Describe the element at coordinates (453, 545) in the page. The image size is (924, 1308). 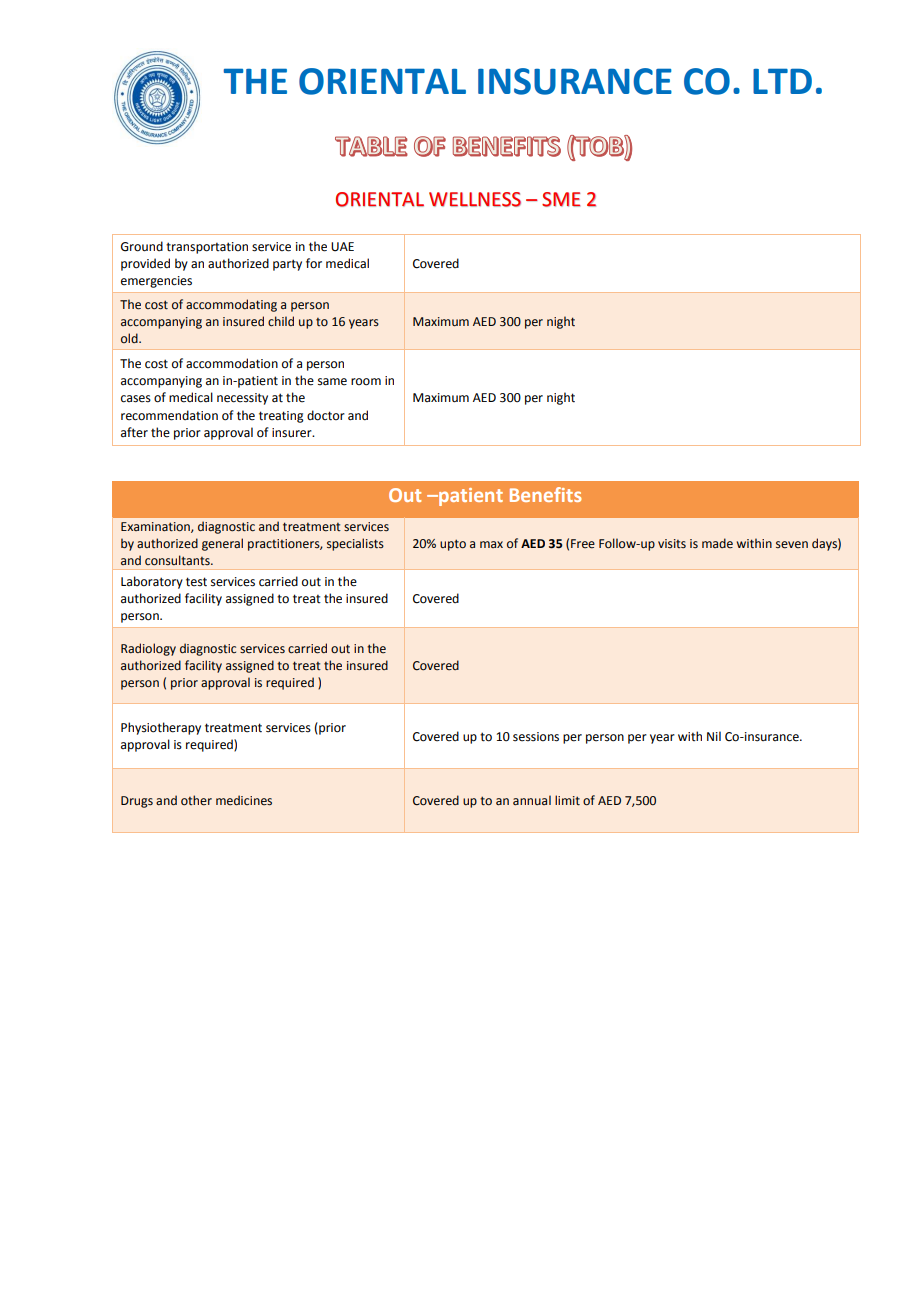
I see `upto` at that location.
